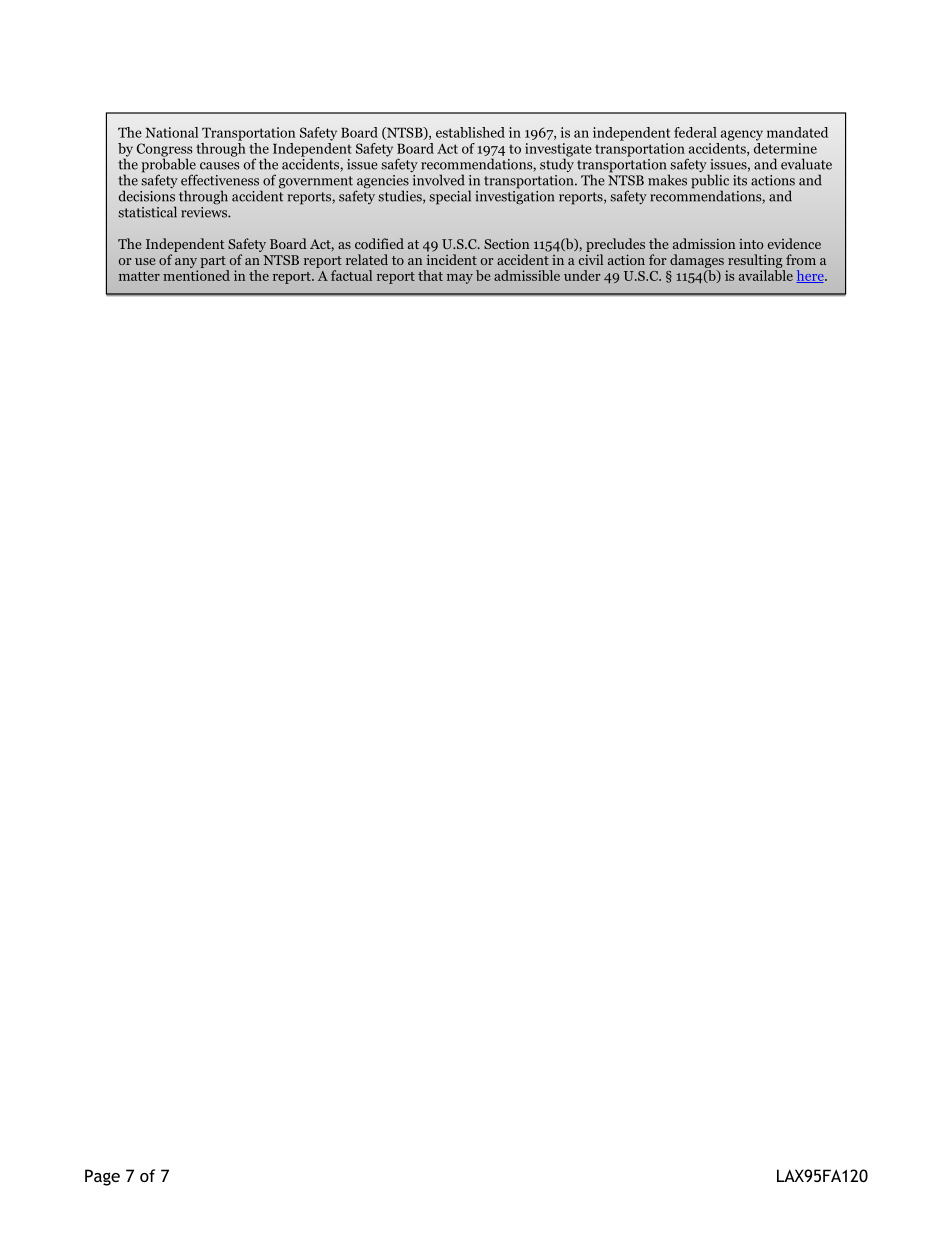  I want to click on Page, so click(102, 1177).
